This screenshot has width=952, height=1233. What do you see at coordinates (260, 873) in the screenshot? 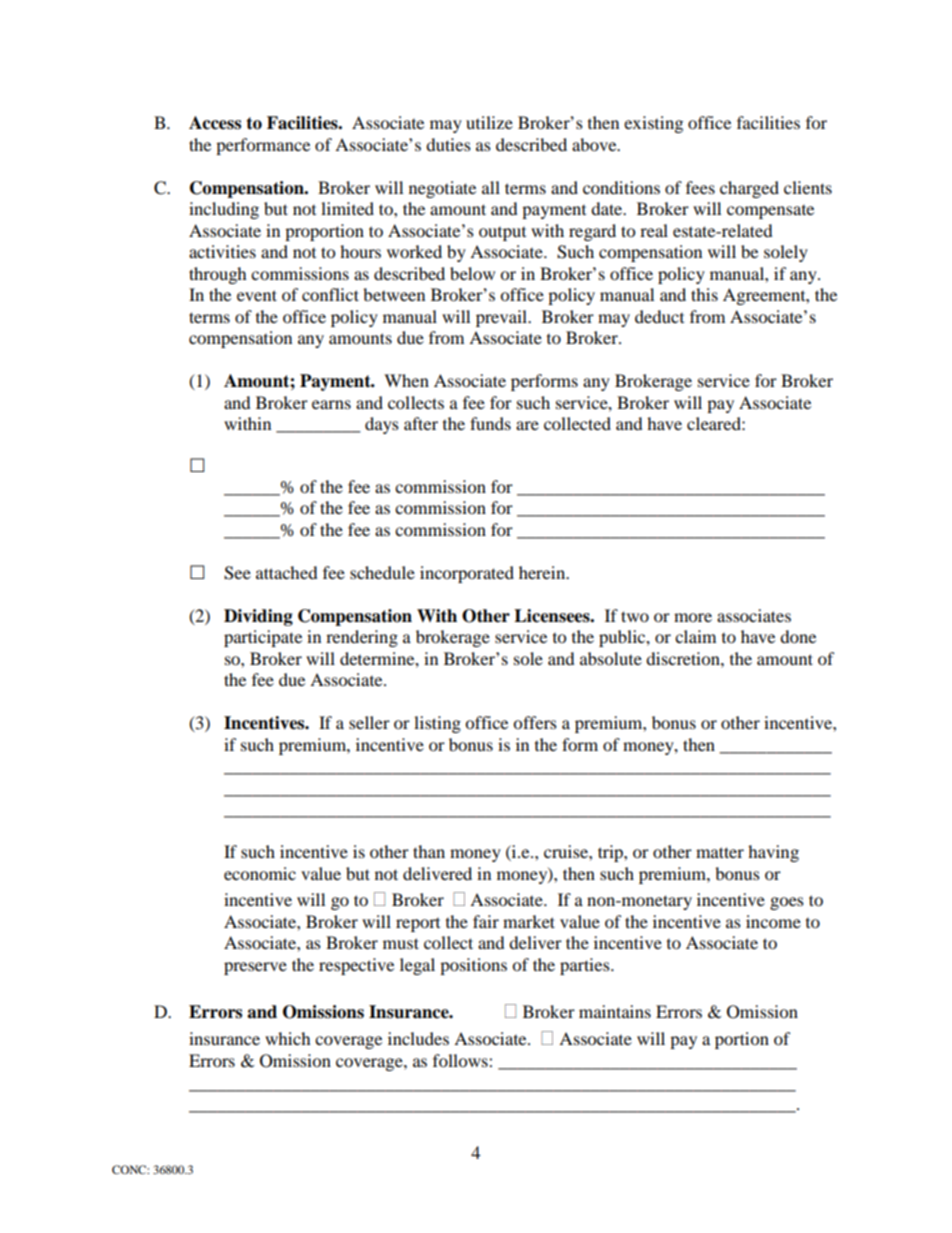
I see `economic` at bounding box center [260, 873].
